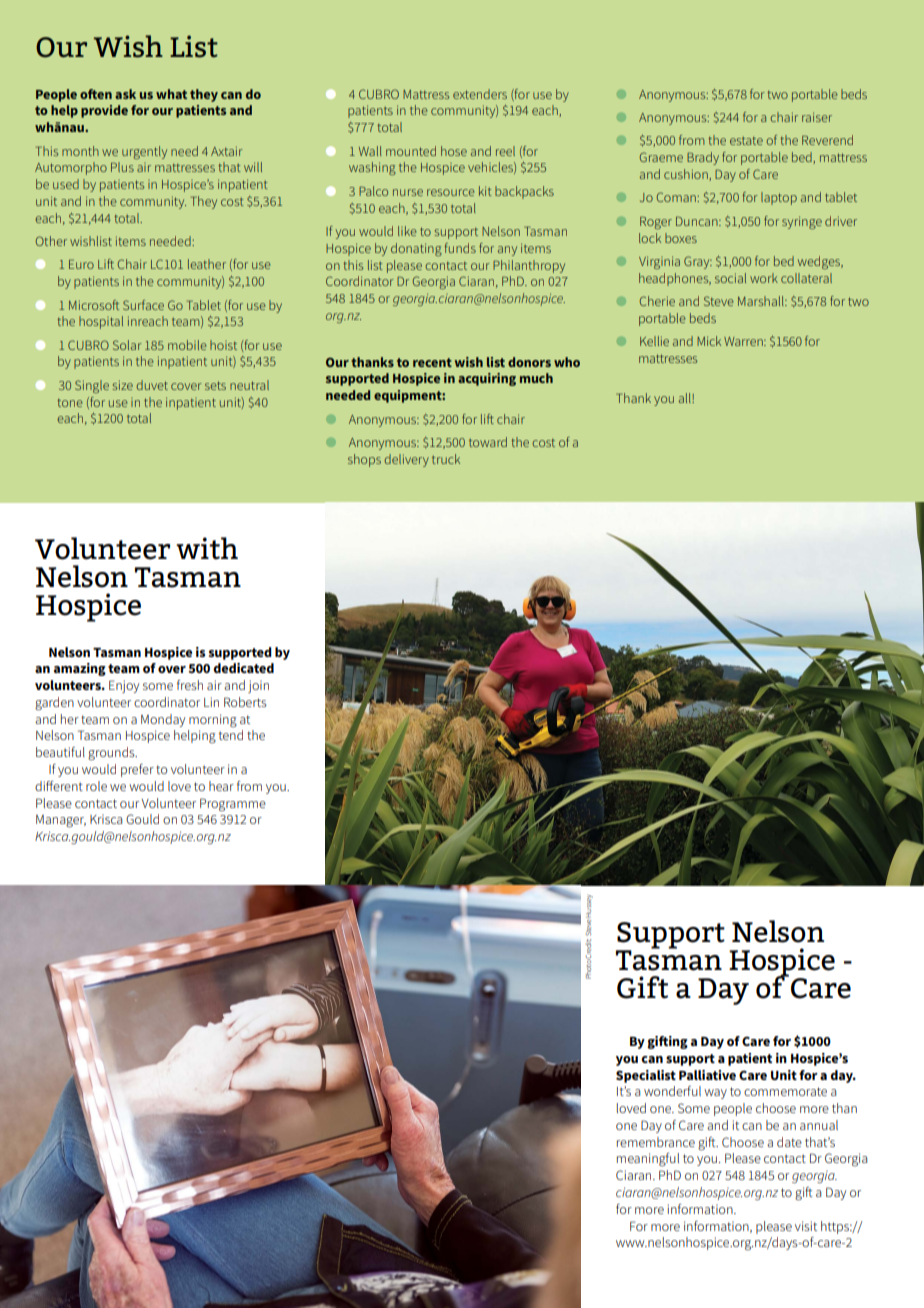 This screenshot has height=1308, width=924. What do you see at coordinates (124, 686) in the screenshot?
I see `Enjoy` at bounding box center [124, 686].
